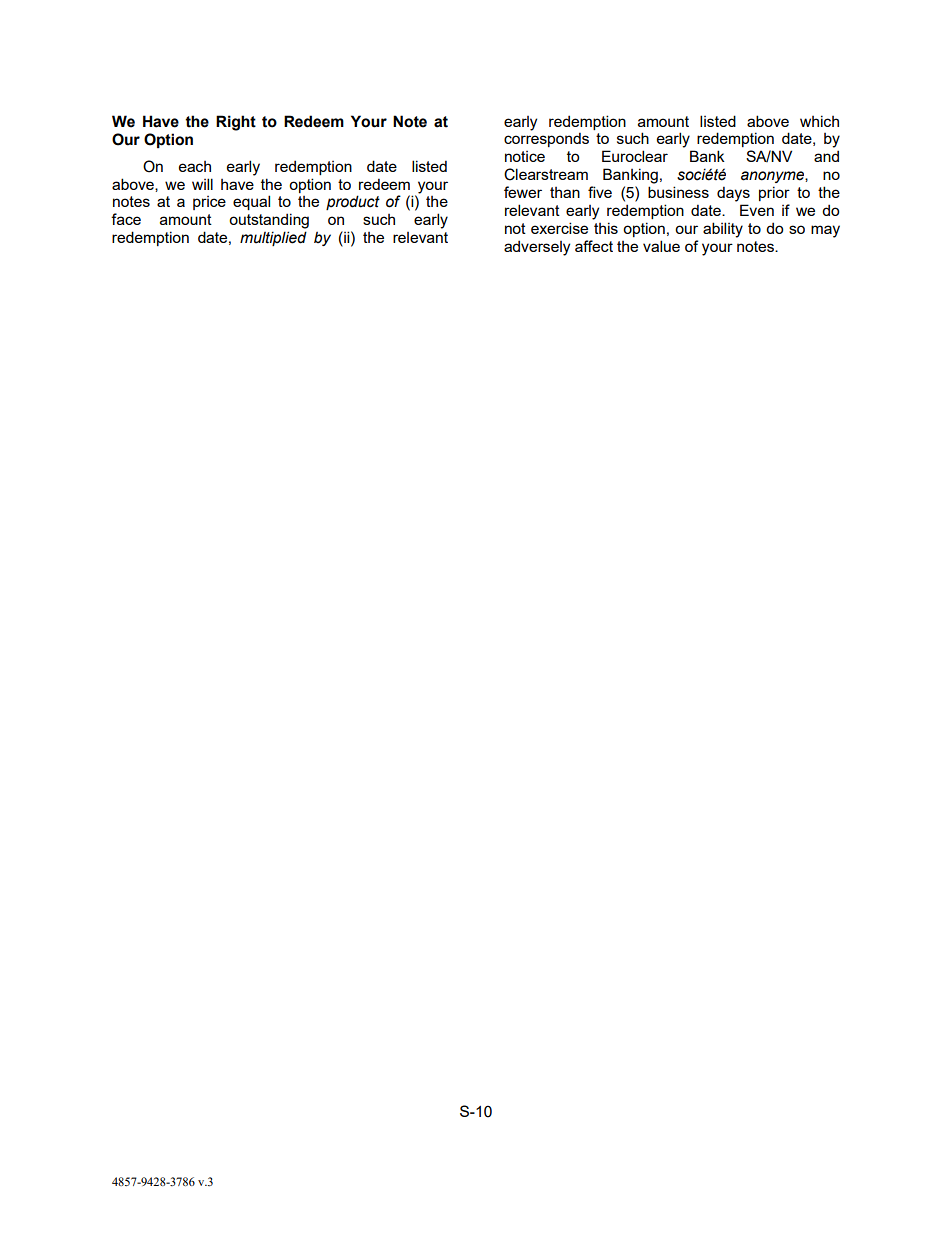 Image resolution: width=952 pixels, height=1233 pixels. Describe the element at coordinates (819, 121) in the page. I see `which` at that location.
